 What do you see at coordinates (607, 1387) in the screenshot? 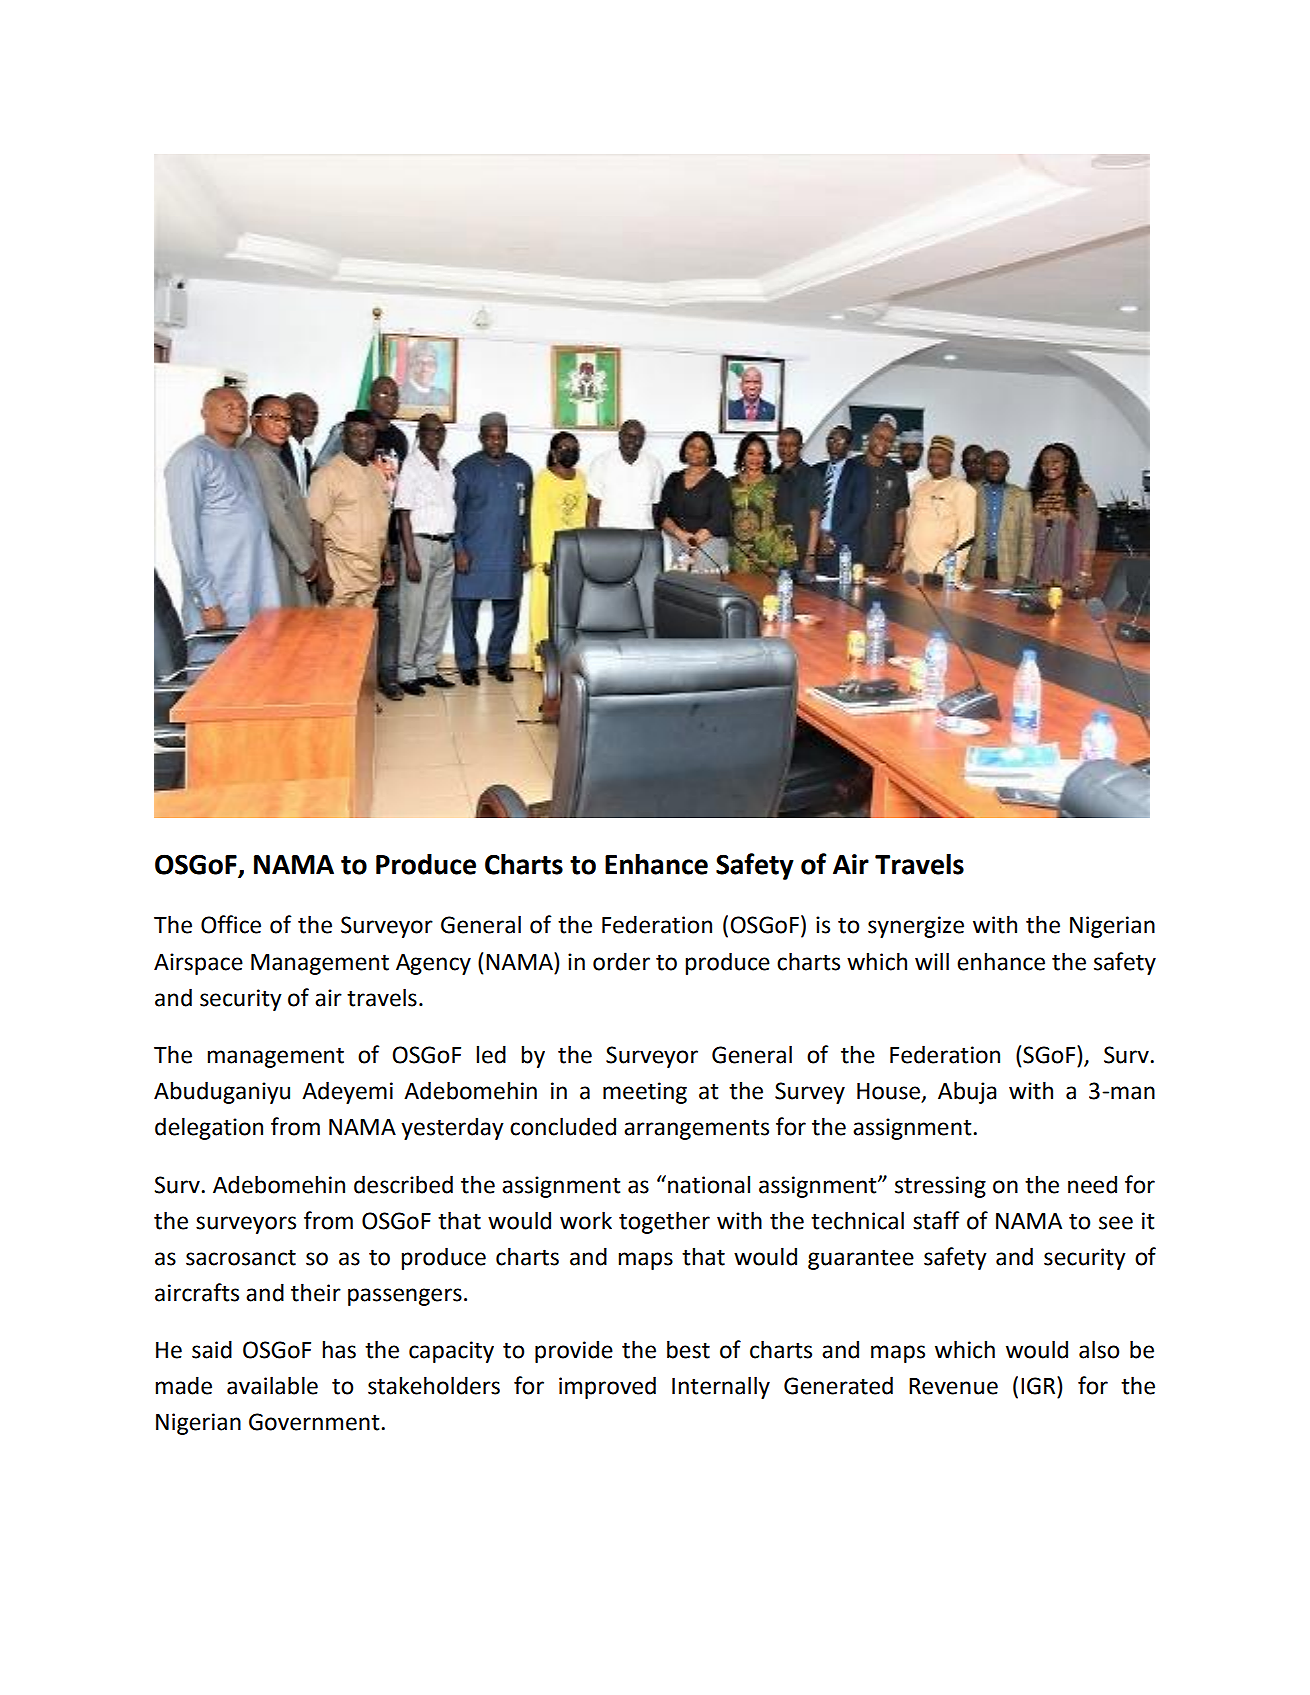
I see `improved` at bounding box center [607, 1387].
